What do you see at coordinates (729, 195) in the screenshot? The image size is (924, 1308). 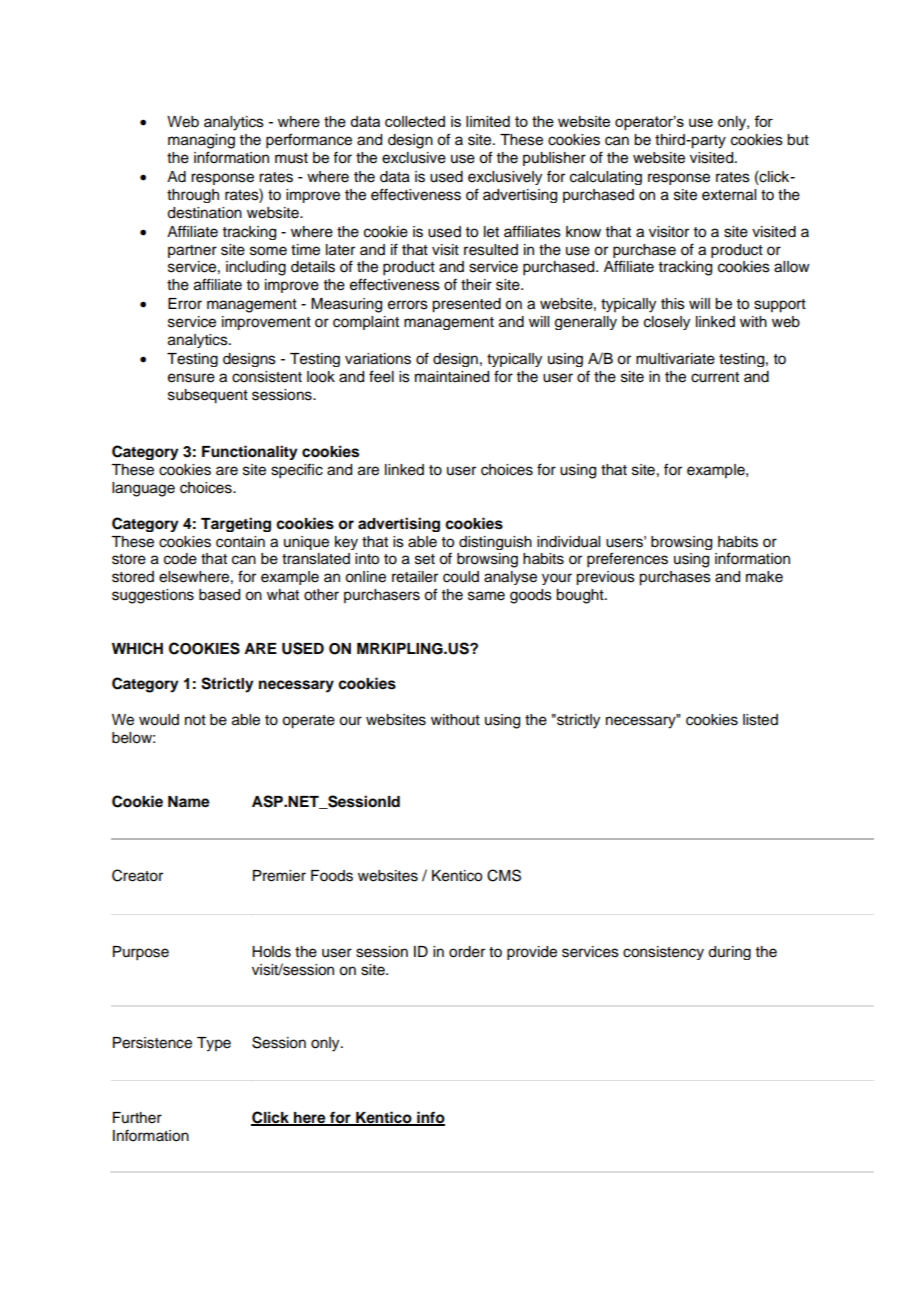 I see `external` at bounding box center [729, 195].
